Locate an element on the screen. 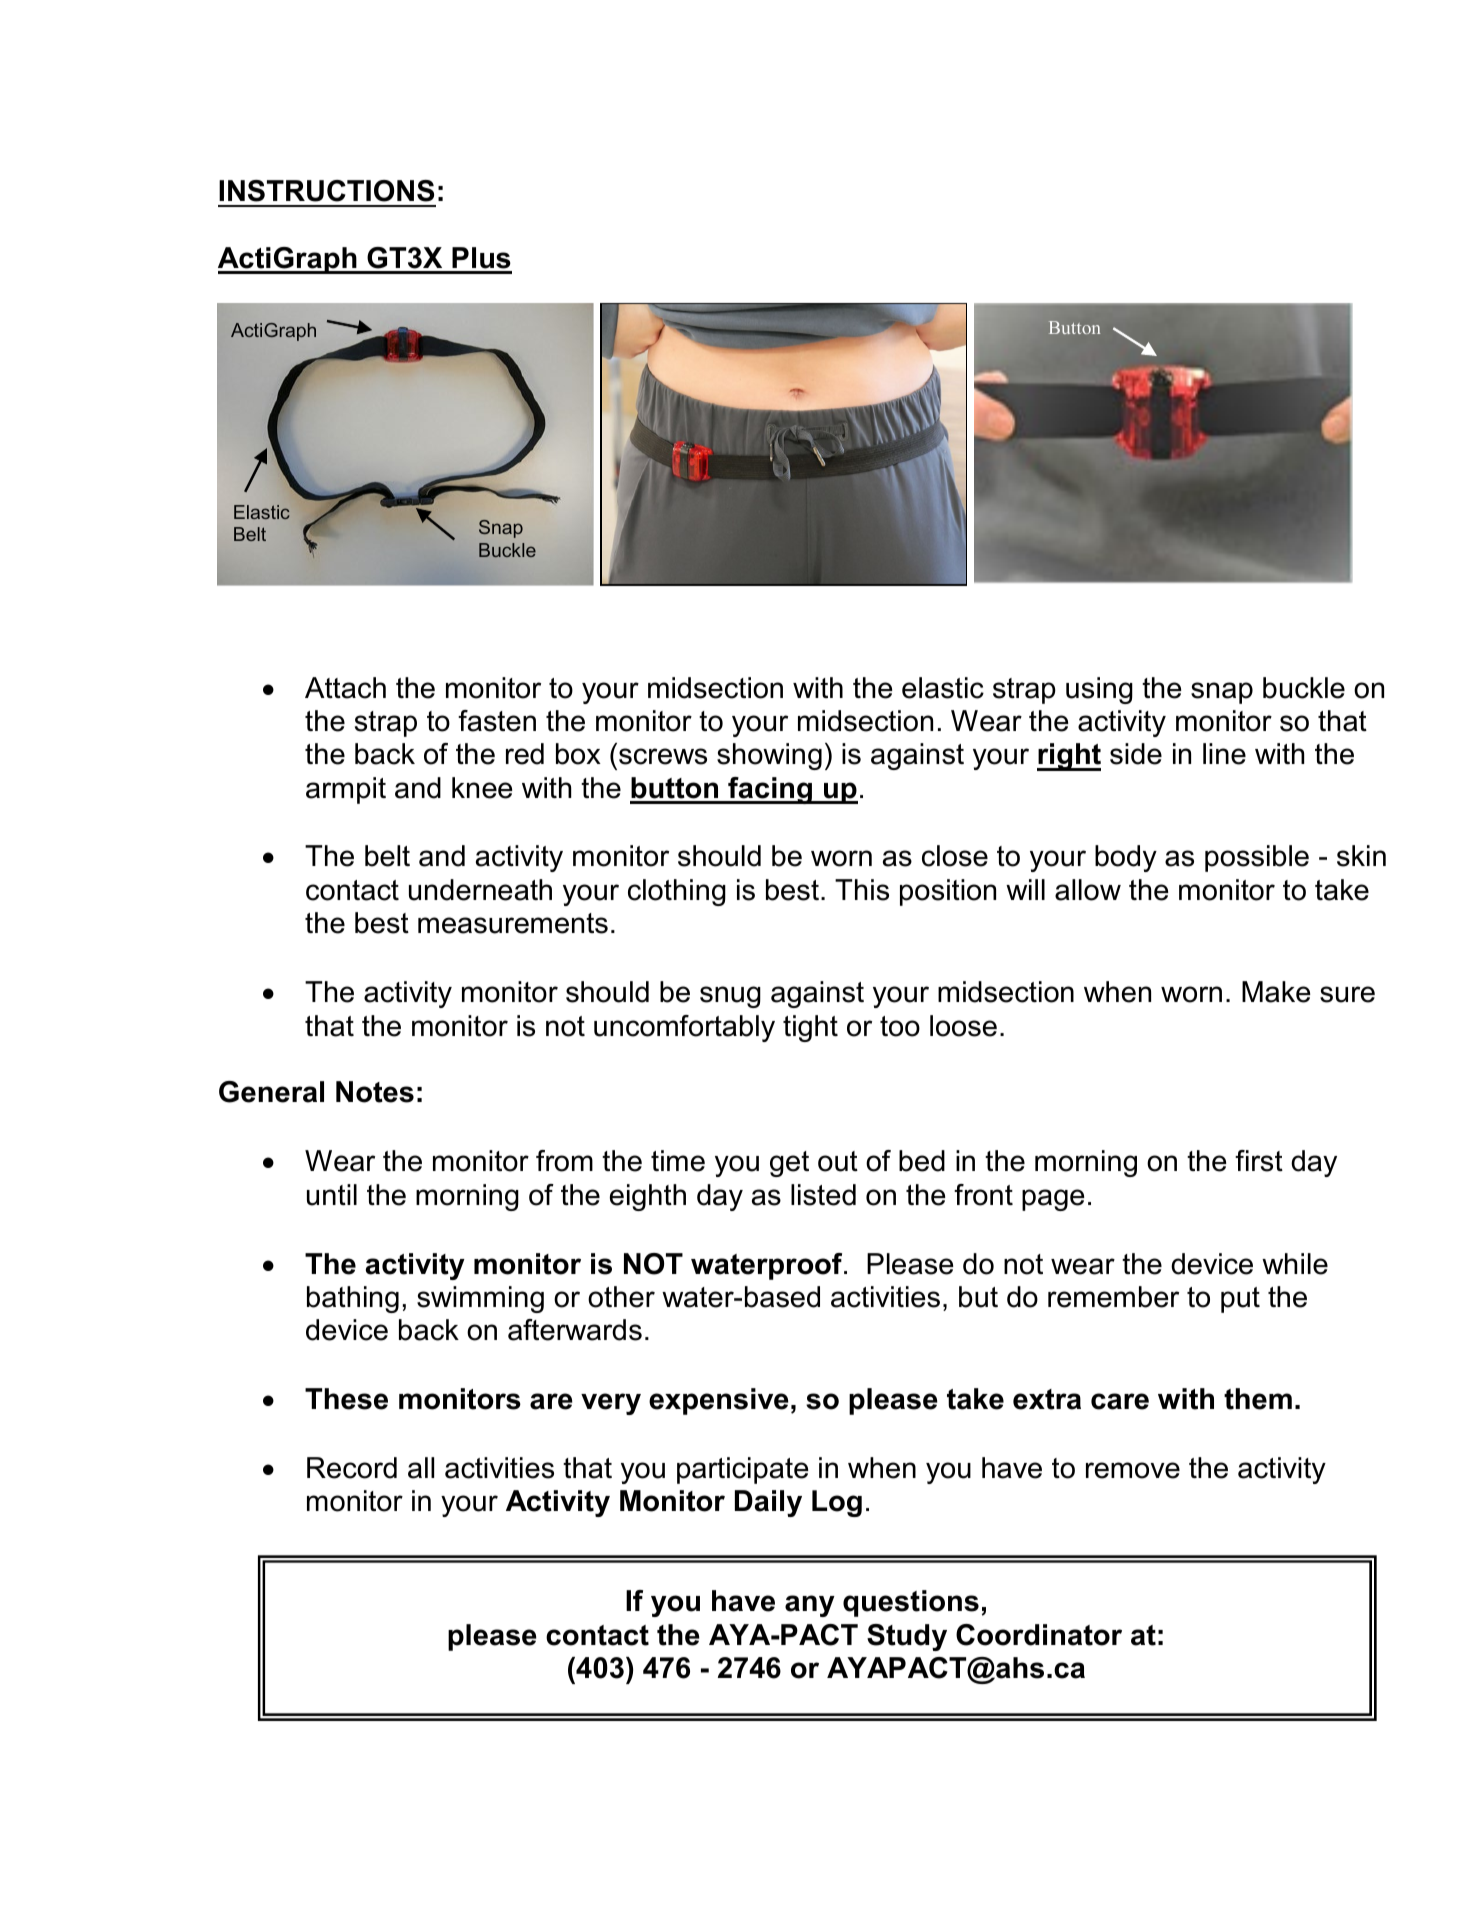 This screenshot has height=1918, width=1482. Notes is located at coordinates (375, 1092).
